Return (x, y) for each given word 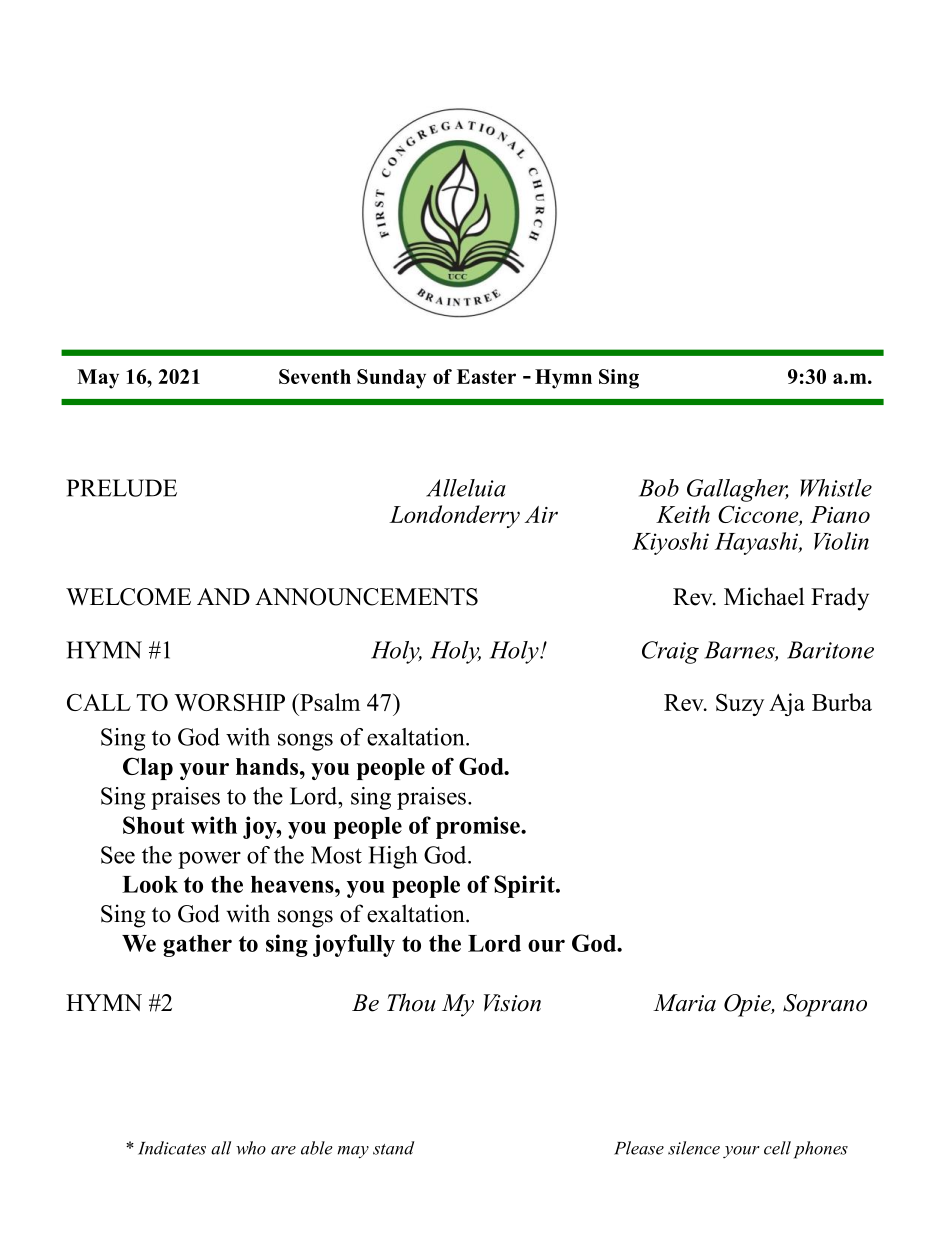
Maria (684, 1003)
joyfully (354, 945)
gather (197, 946)
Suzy (740, 705)
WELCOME (128, 597)
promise (479, 827)
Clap (148, 768)
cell (777, 1148)
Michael (764, 596)
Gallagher (738, 490)
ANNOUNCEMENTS (366, 597)
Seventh (315, 376)
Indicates (172, 1148)
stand (393, 1148)
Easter (486, 376)
